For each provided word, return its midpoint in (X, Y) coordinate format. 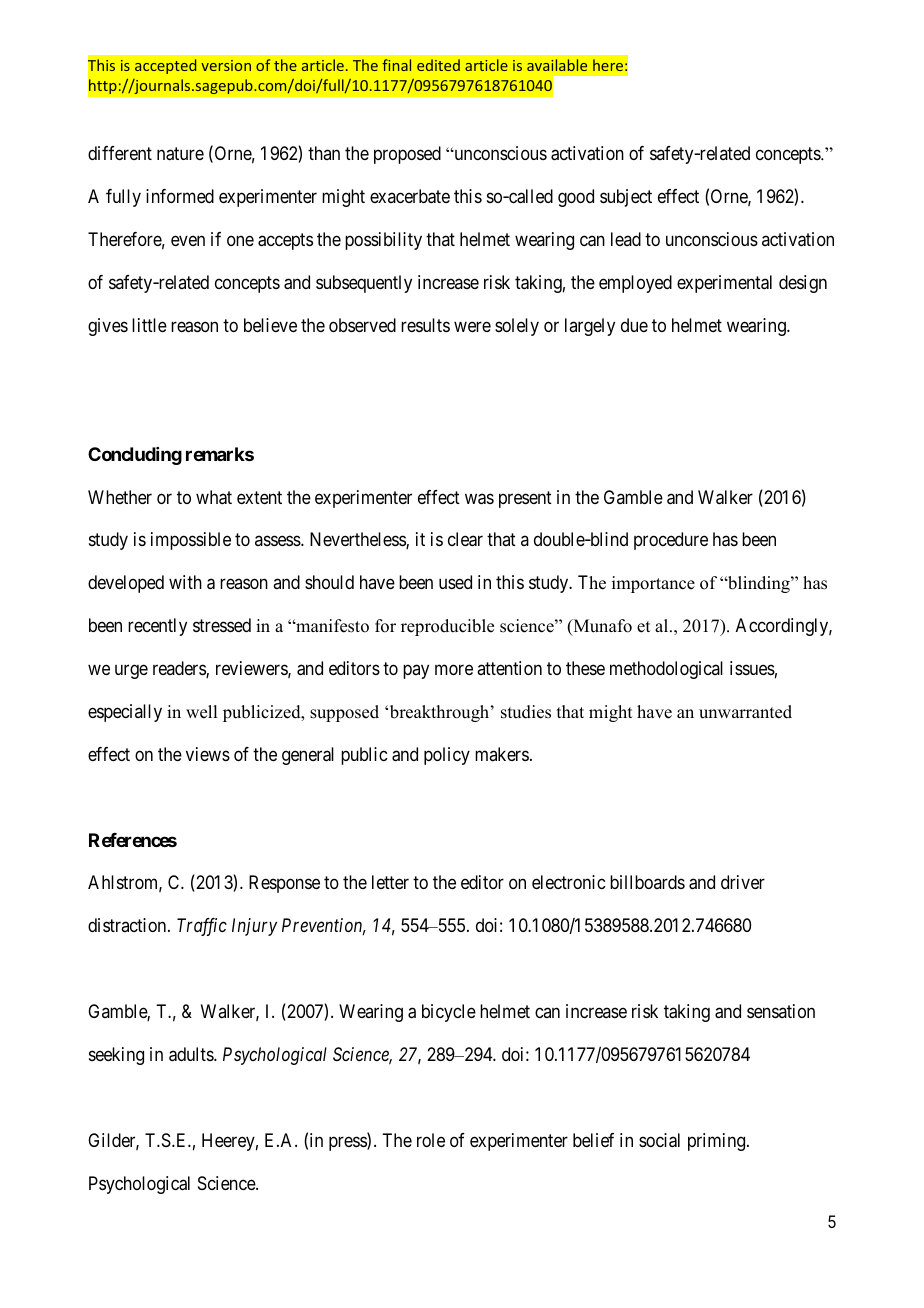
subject (626, 198)
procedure (671, 541)
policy (447, 756)
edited (438, 65)
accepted (165, 66)
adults (192, 1054)
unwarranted (745, 712)
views (208, 754)
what (214, 497)
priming (718, 1142)
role (431, 1140)
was (479, 499)
